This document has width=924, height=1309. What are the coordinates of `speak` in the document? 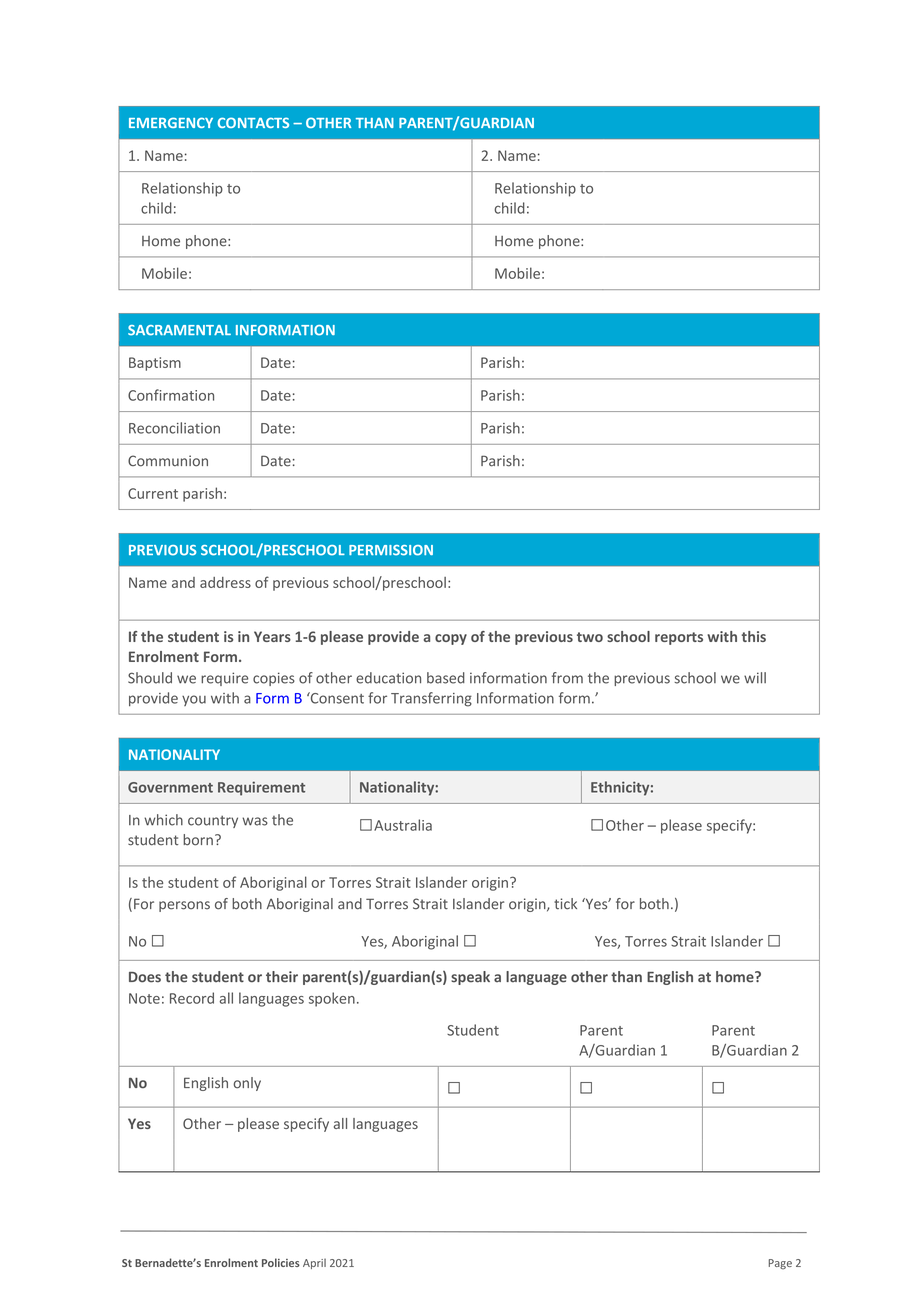 It's located at (470, 978).
